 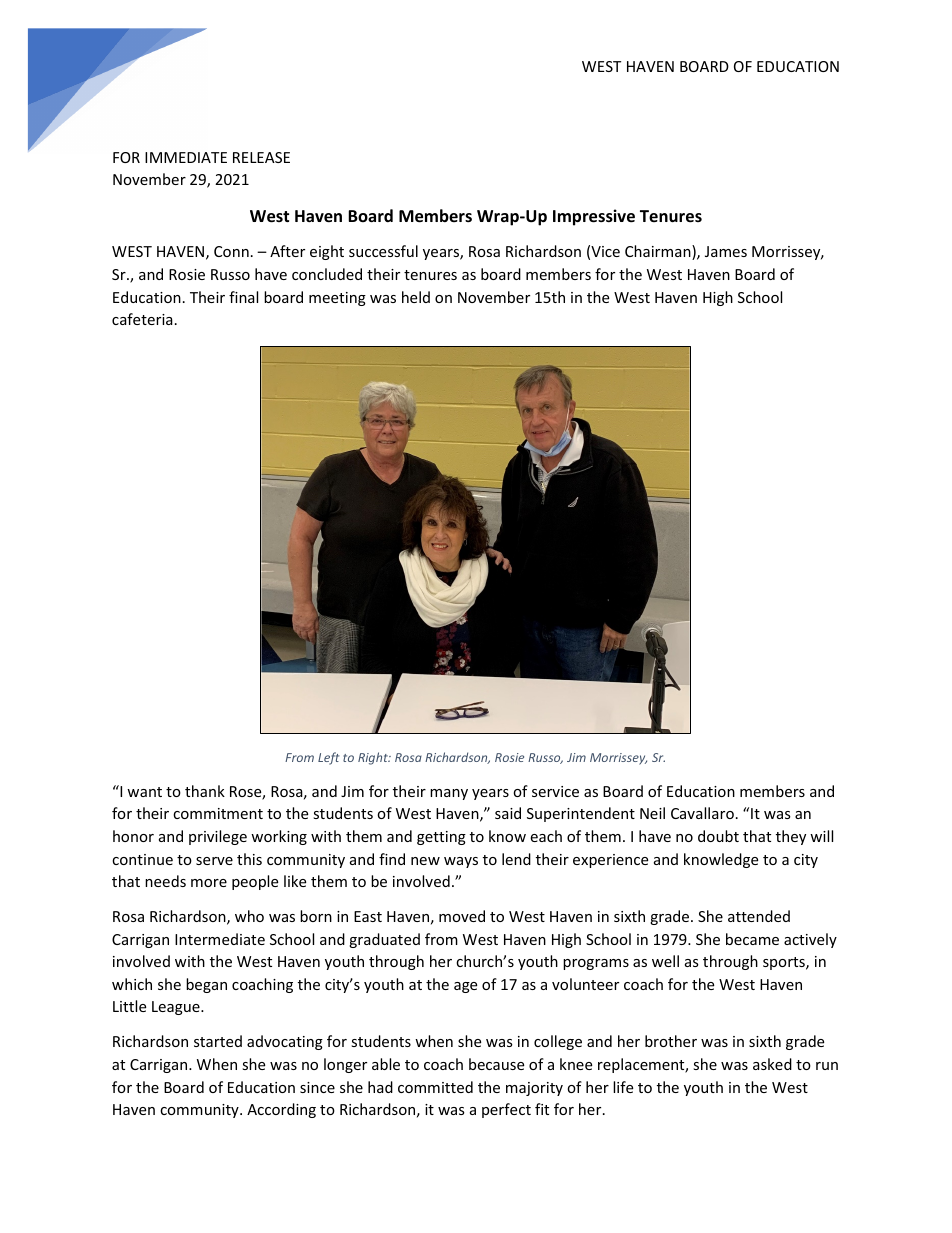 I want to click on IMMEDIATE, so click(x=186, y=157).
